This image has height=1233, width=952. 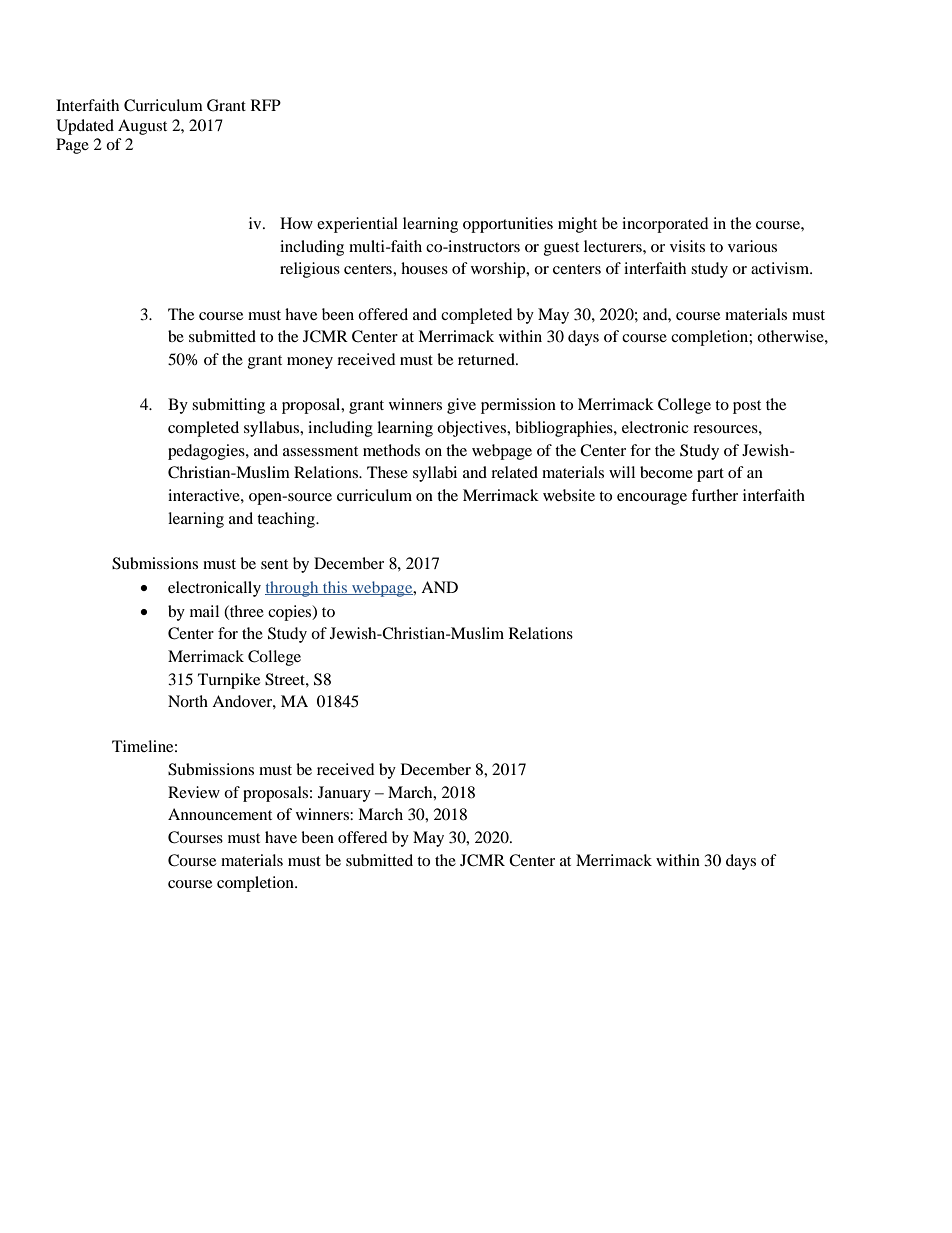 What do you see at coordinates (335, 588) in the image?
I see `this` at bounding box center [335, 588].
